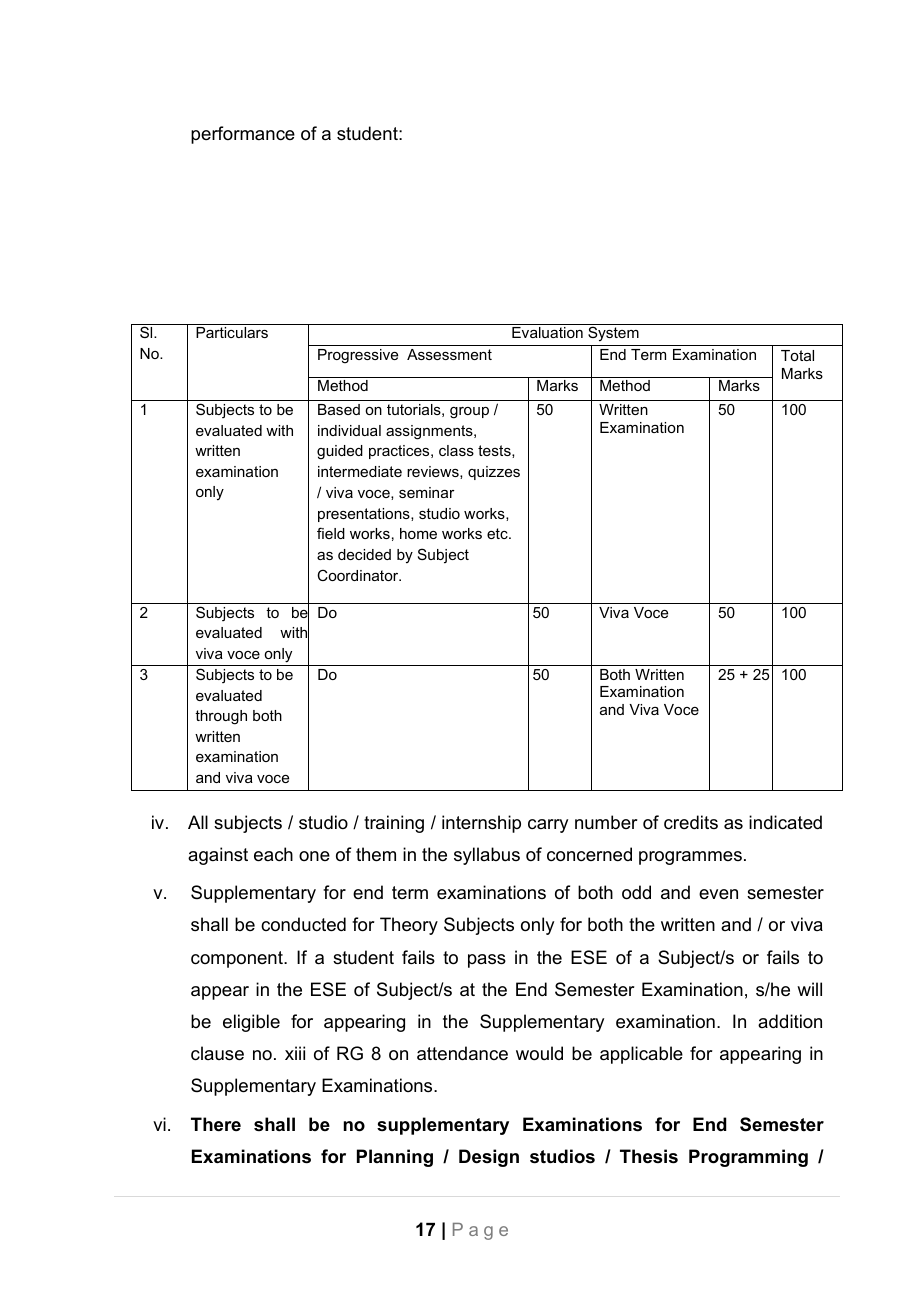  Describe the element at coordinates (216, 1124) in the screenshot. I see `There` at that location.
